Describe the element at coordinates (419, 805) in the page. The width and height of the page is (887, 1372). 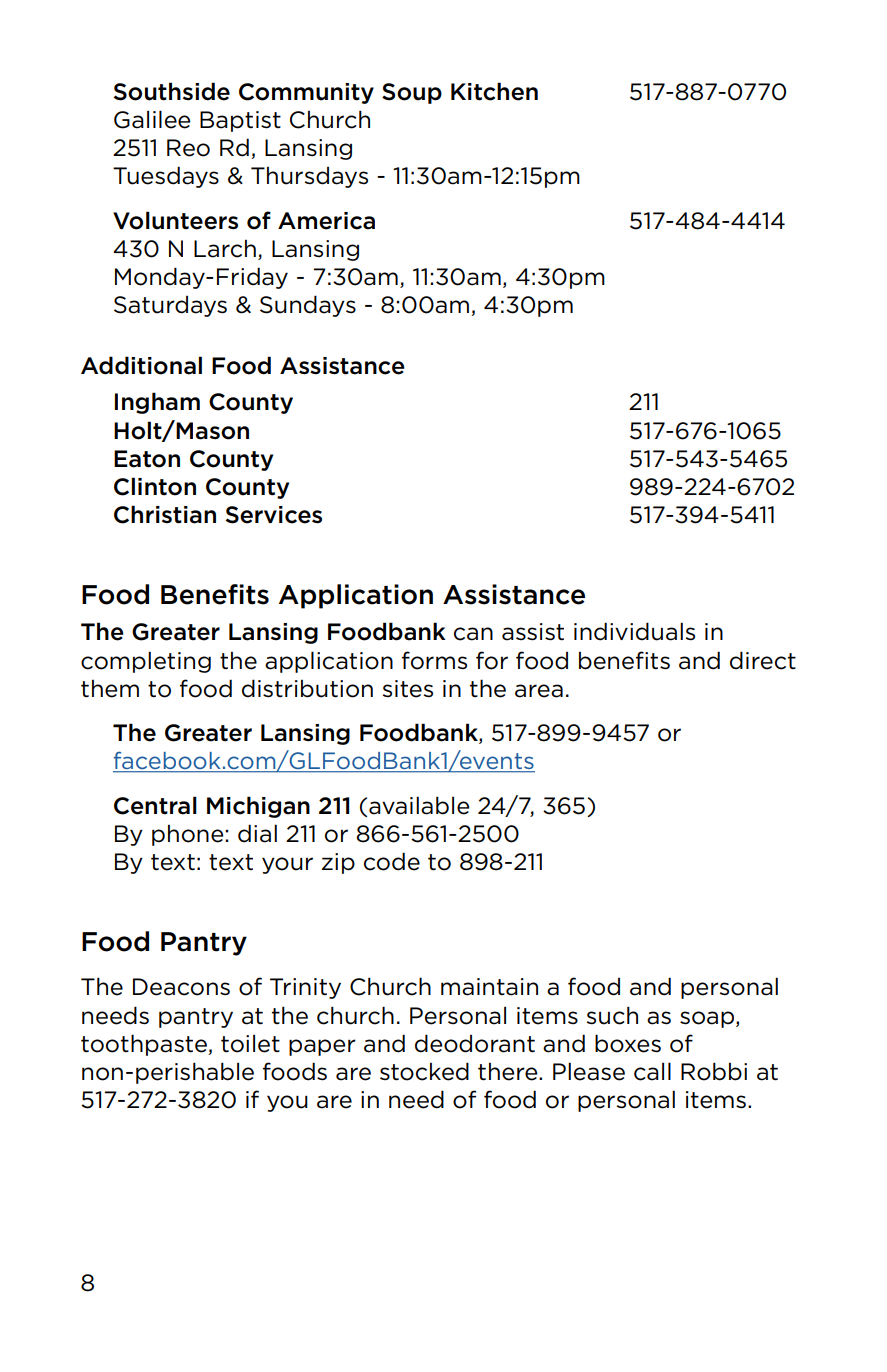
I see `available` at that location.
